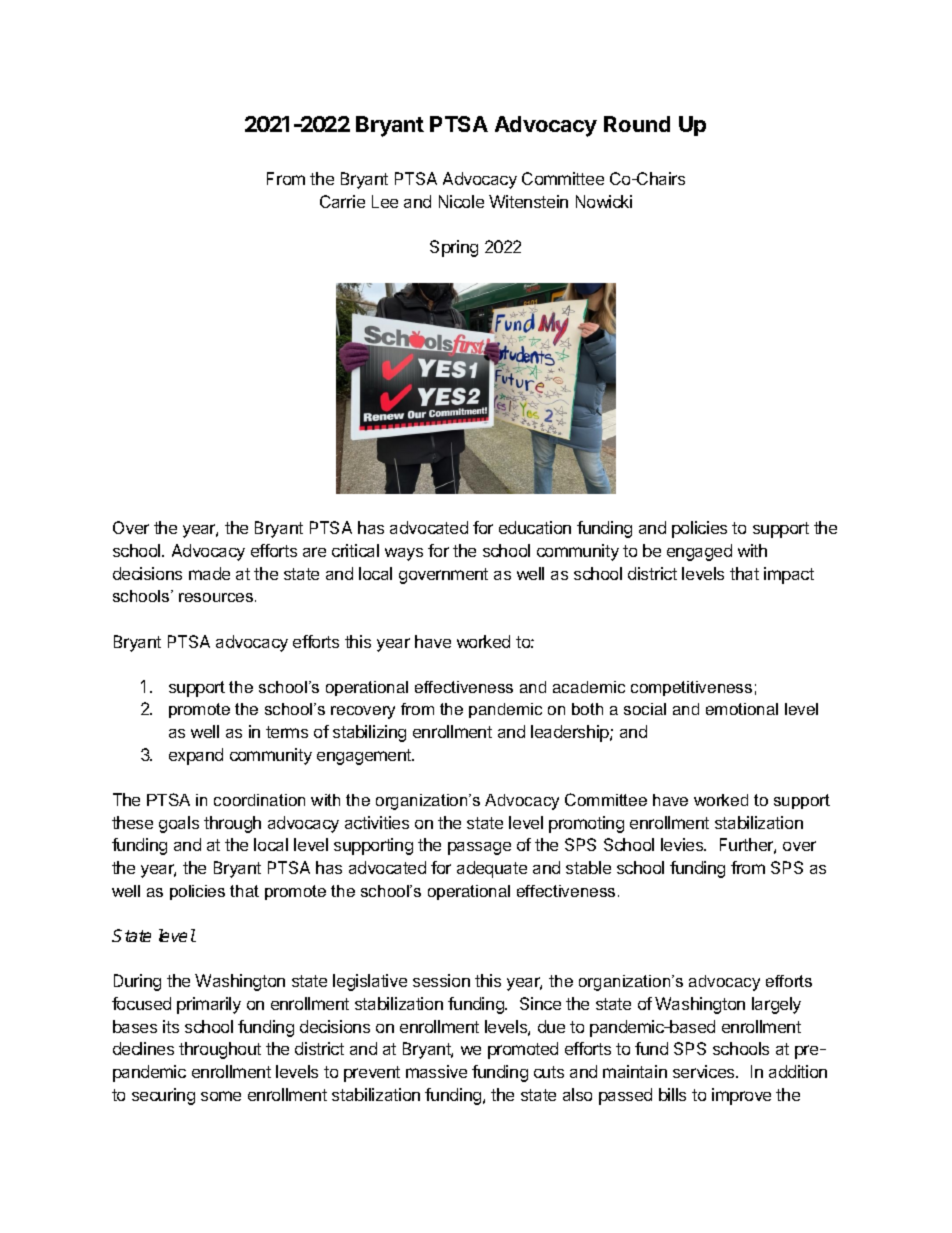 The width and height of the page is (952, 1233). Describe the element at coordinates (196, 756) in the page. I see `expand` at that location.
